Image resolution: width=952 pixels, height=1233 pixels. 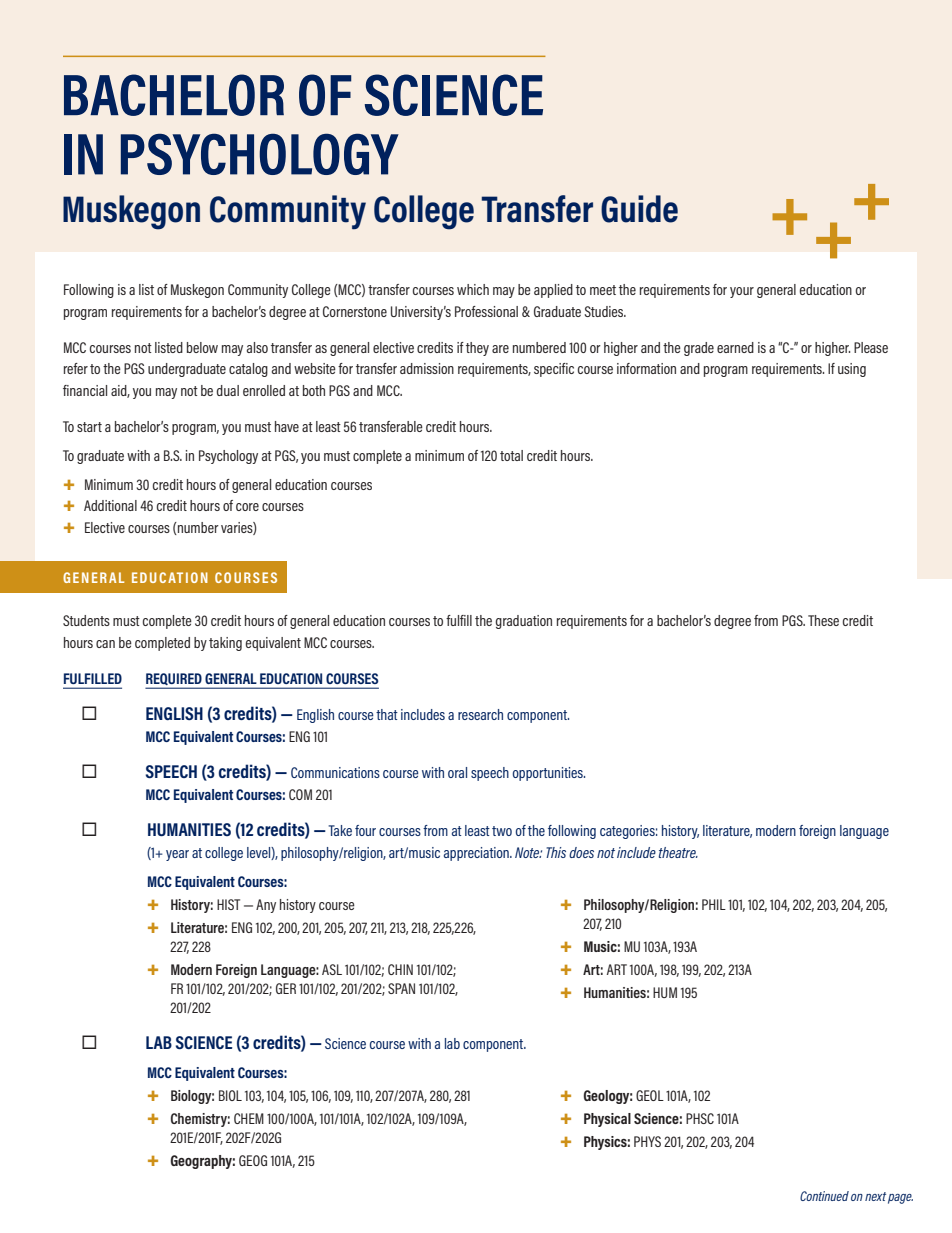 I want to click on below, so click(x=202, y=347).
